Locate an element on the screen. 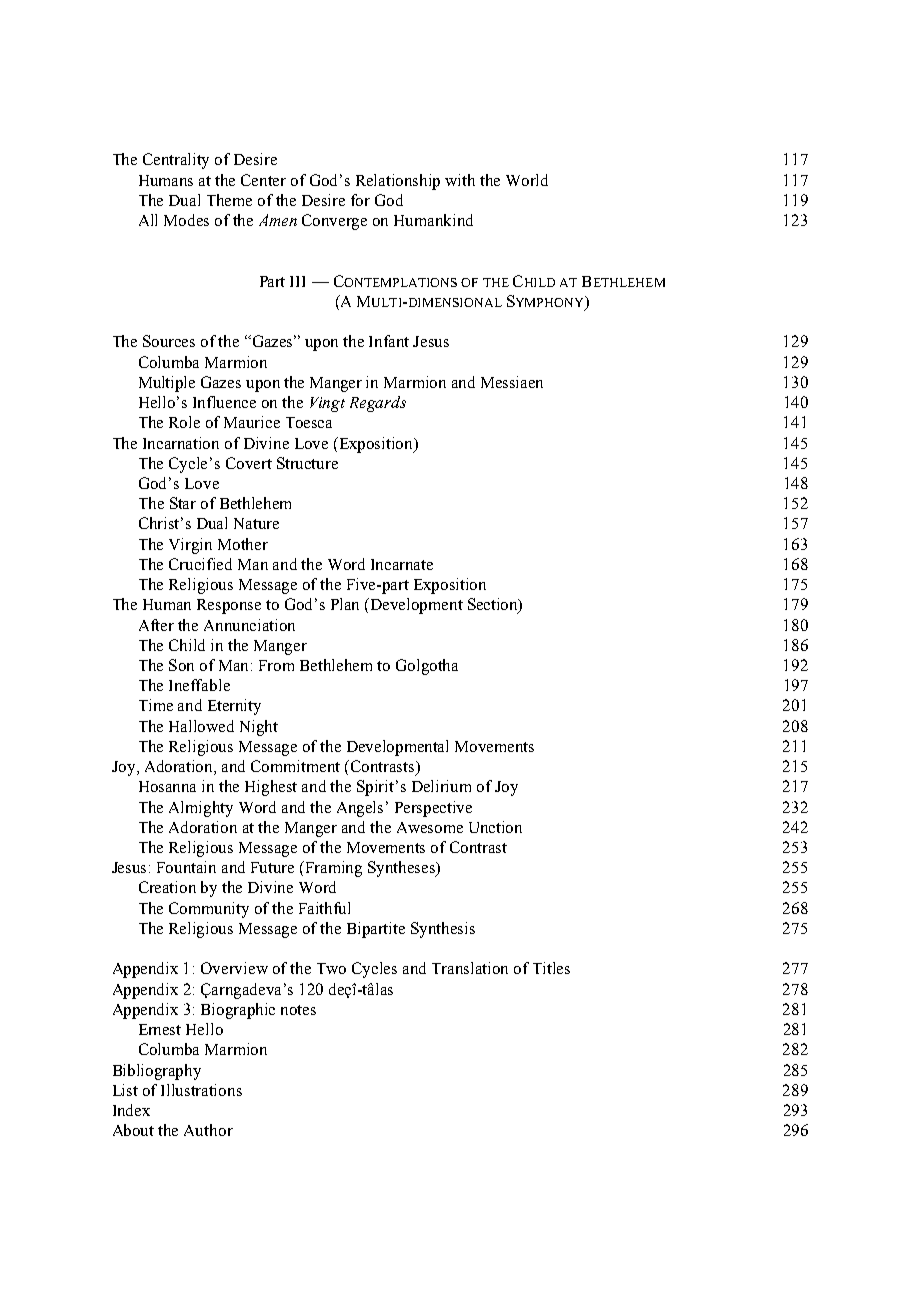 The image size is (924, 1308). notes is located at coordinates (298, 1010).
